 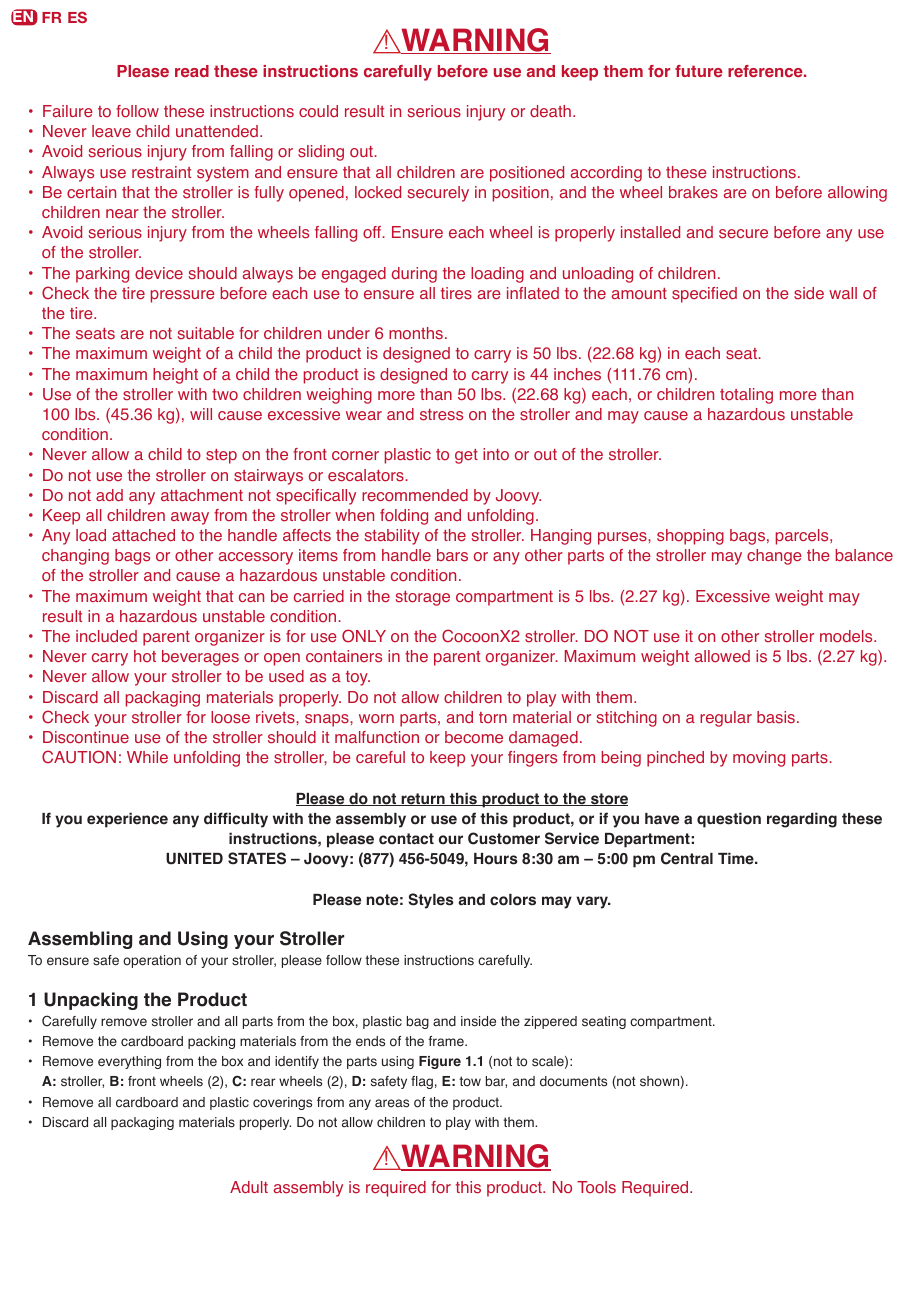 I want to click on Central, so click(x=687, y=858).
